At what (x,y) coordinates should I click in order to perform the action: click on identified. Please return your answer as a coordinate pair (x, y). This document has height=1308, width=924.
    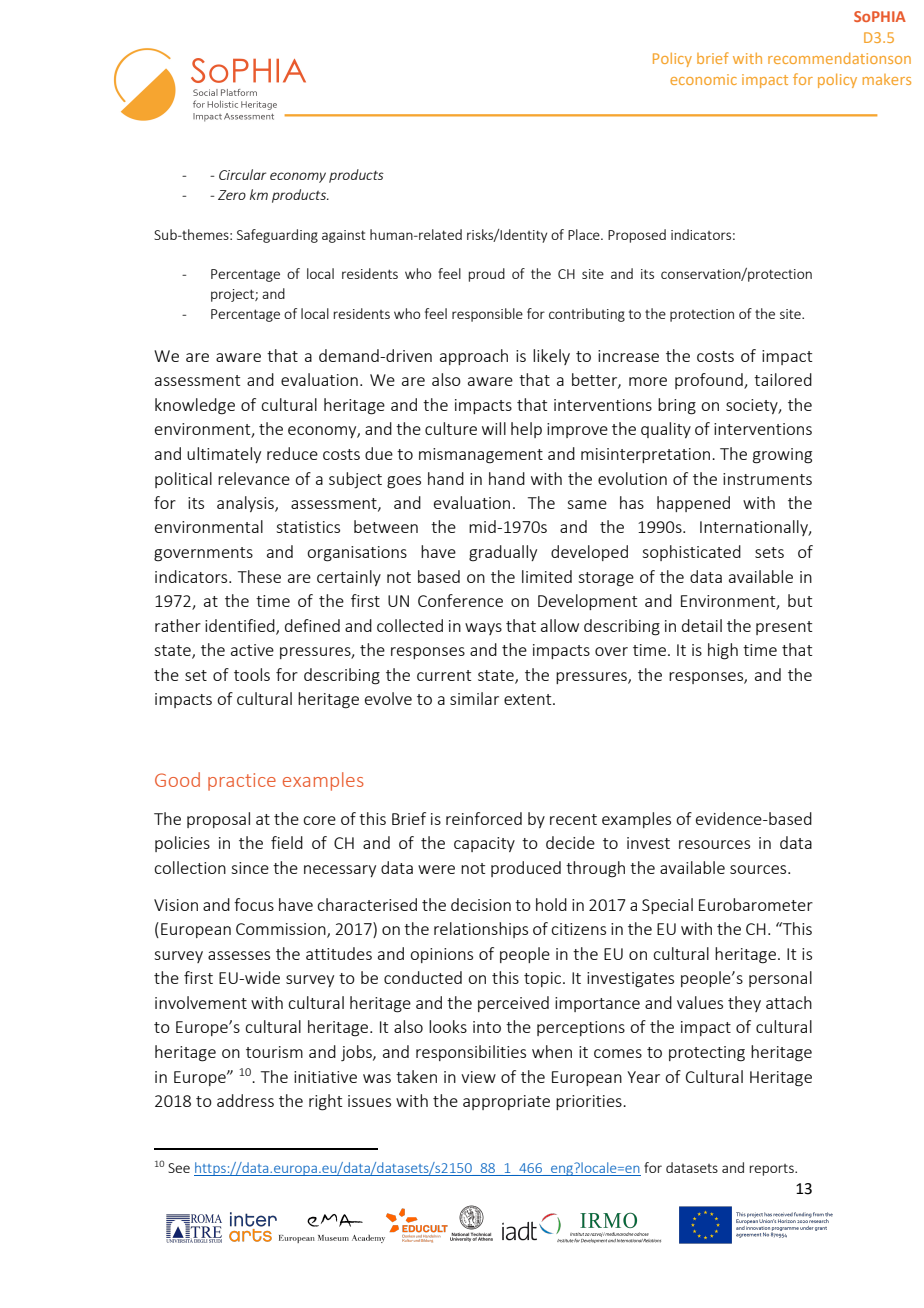
    Looking at the image, I should click on (241, 626).
